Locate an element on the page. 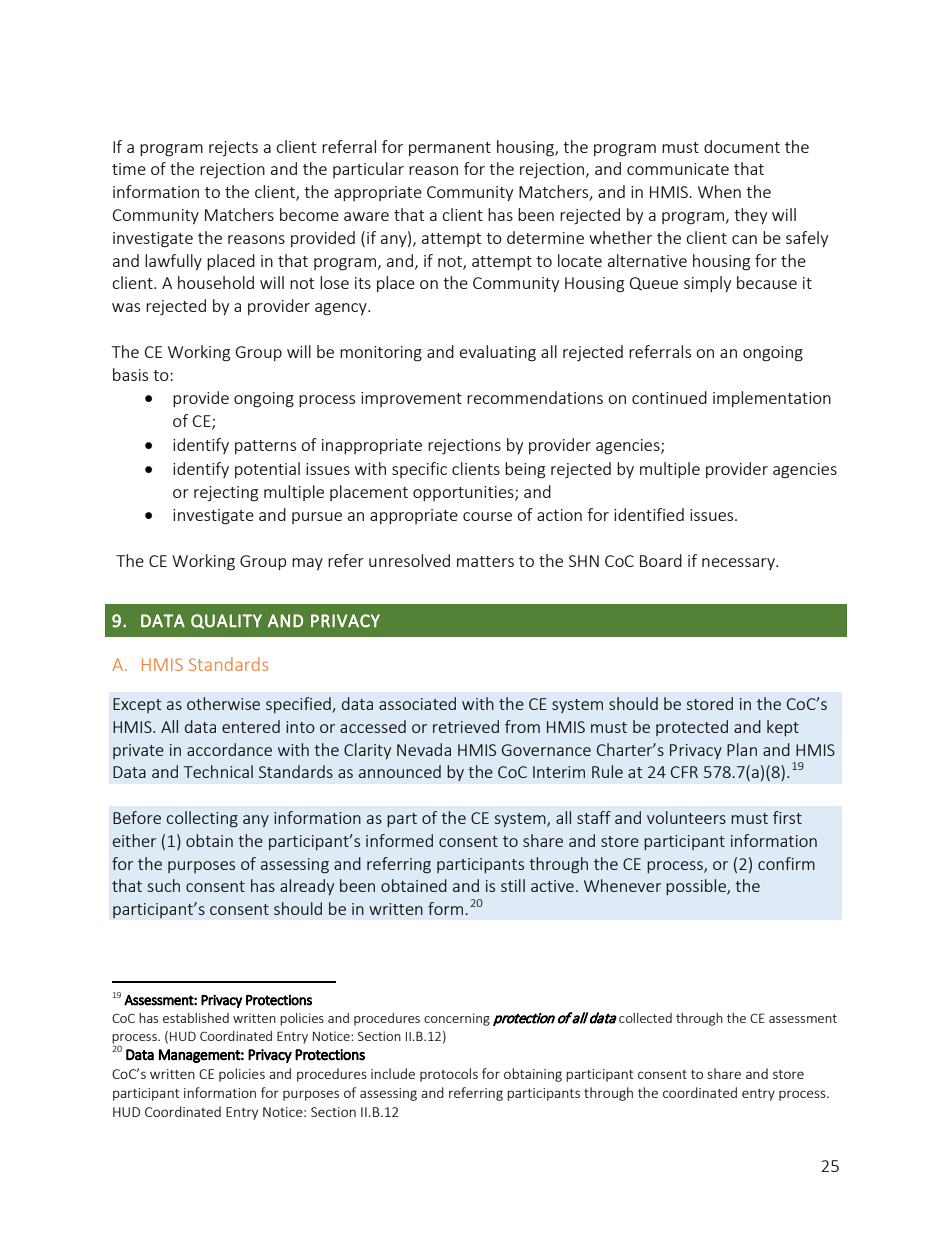 This image has height=1233, width=952. document is located at coordinates (742, 146).
